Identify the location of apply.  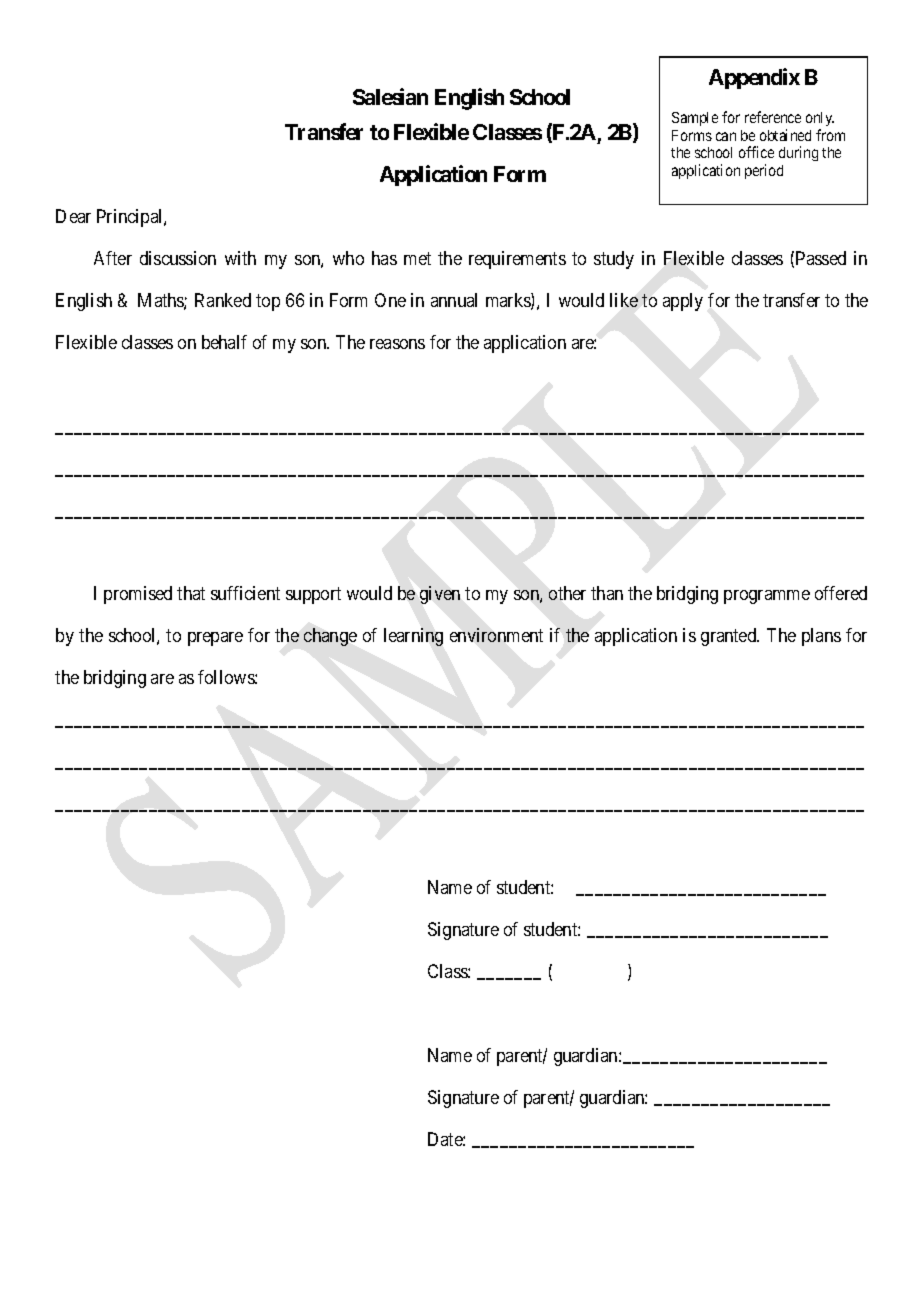
(683, 302).
